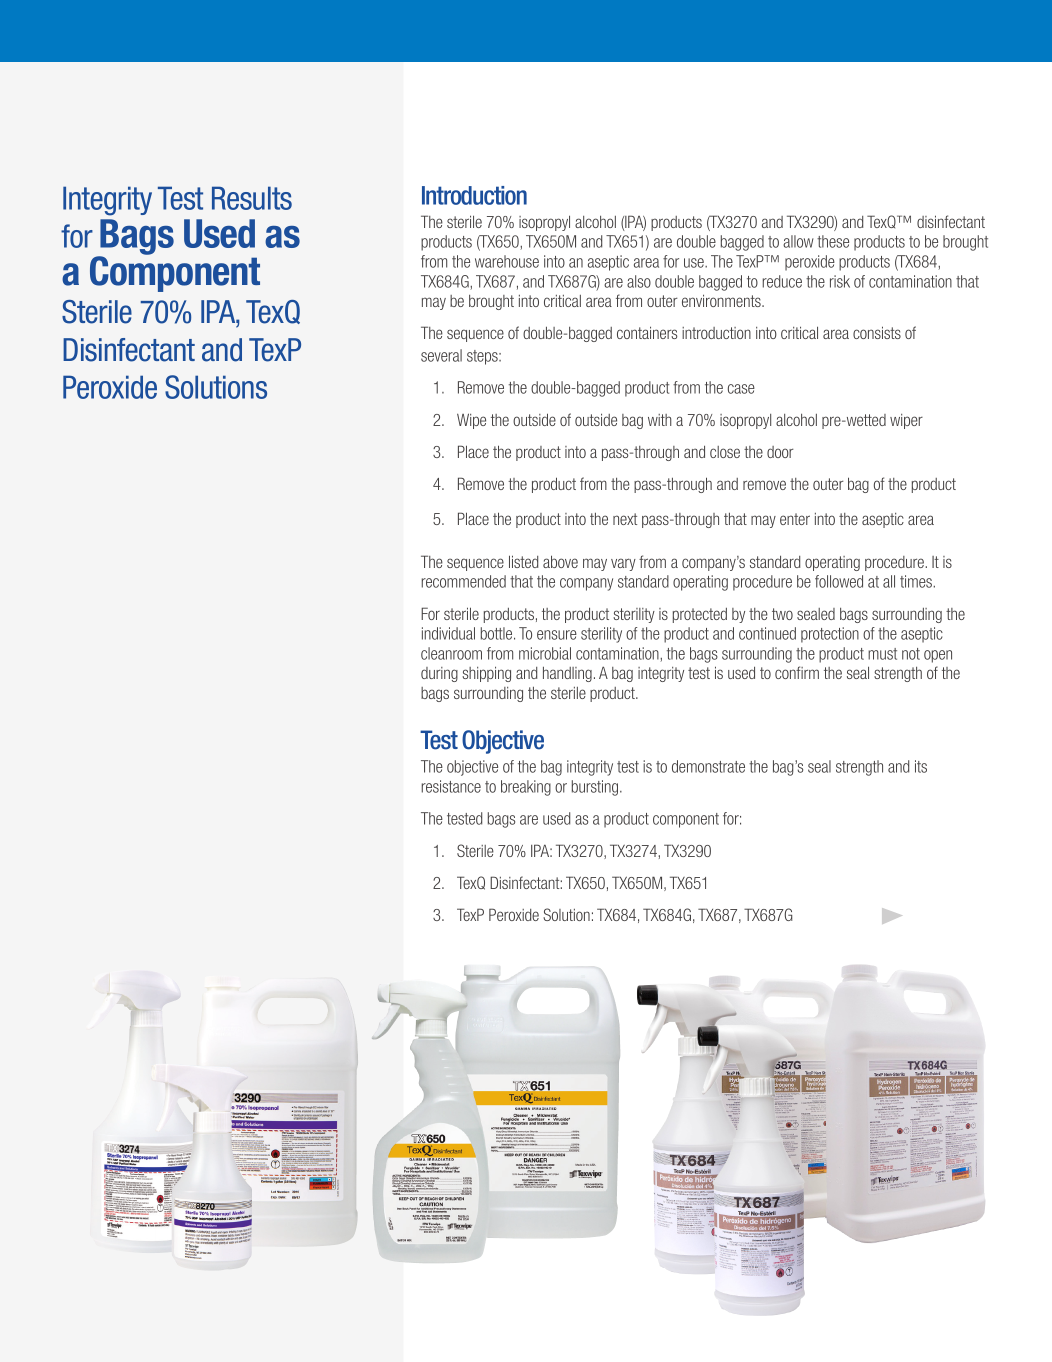 The height and width of the page is (1362, 1052). What do you see at coordinates (596, 788) in the page?
I see `bursting` at bounding box center [596, 788].
